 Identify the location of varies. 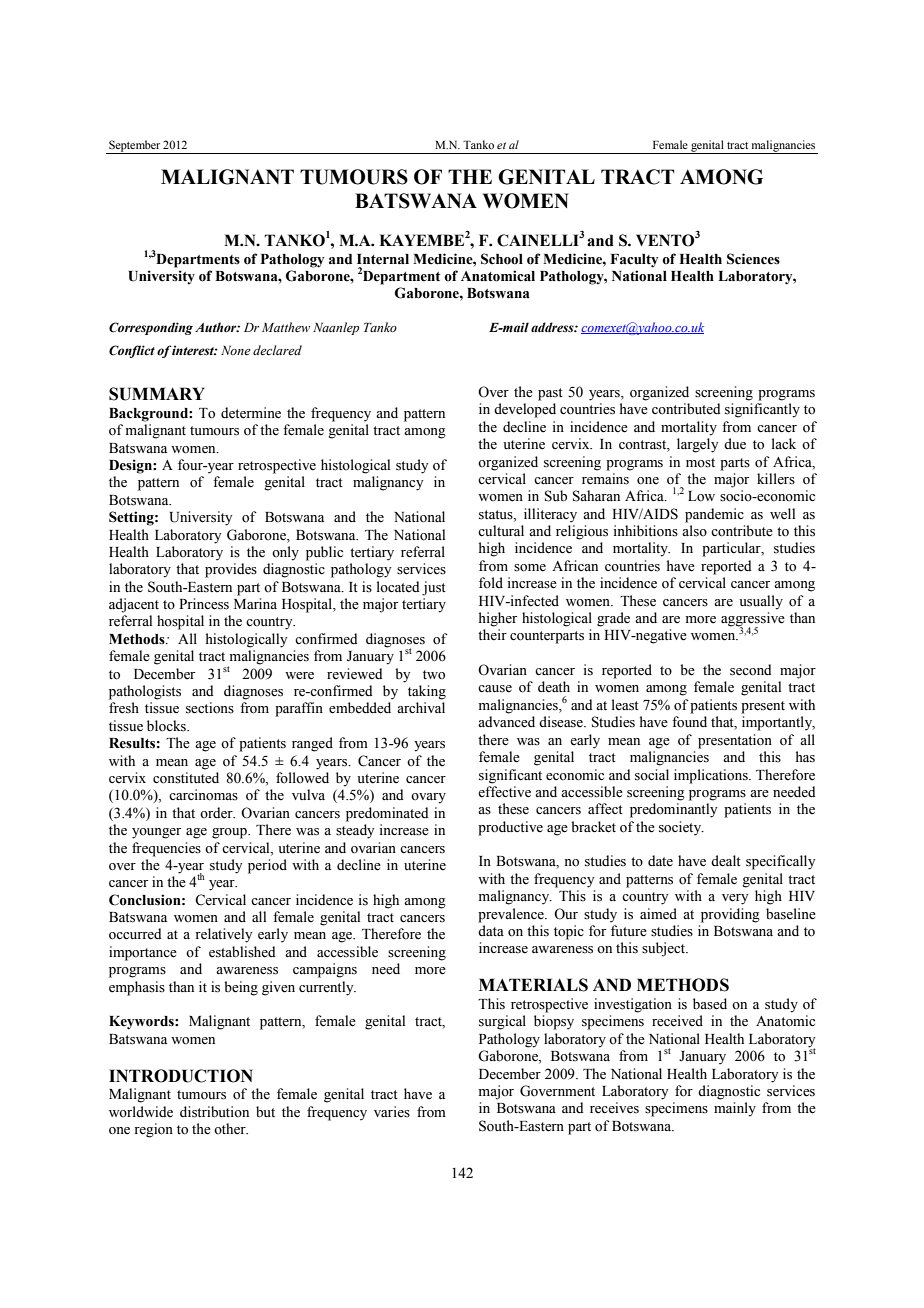
(392, 1112).
